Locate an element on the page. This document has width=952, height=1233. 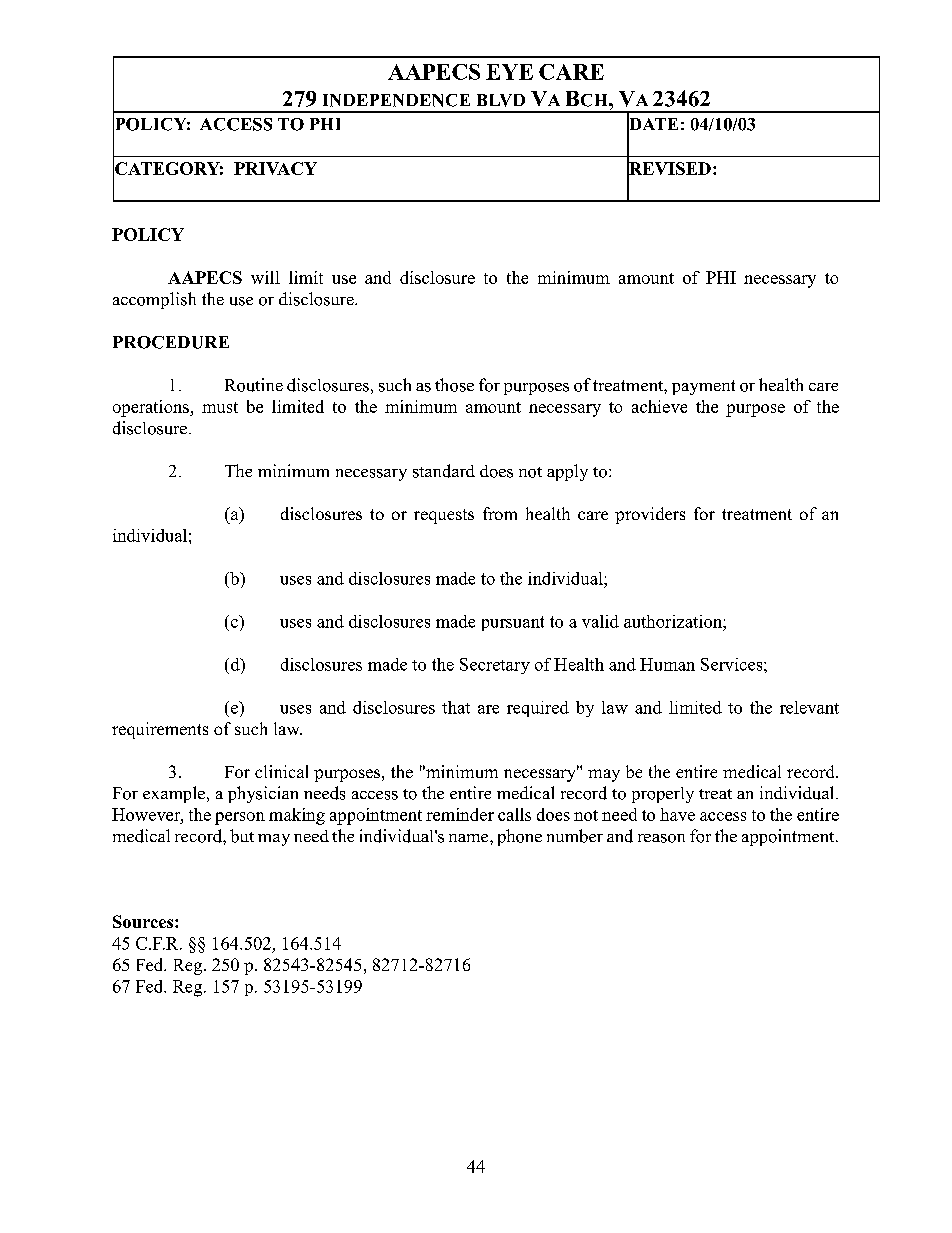
from is located at coordinates (500, 513).
